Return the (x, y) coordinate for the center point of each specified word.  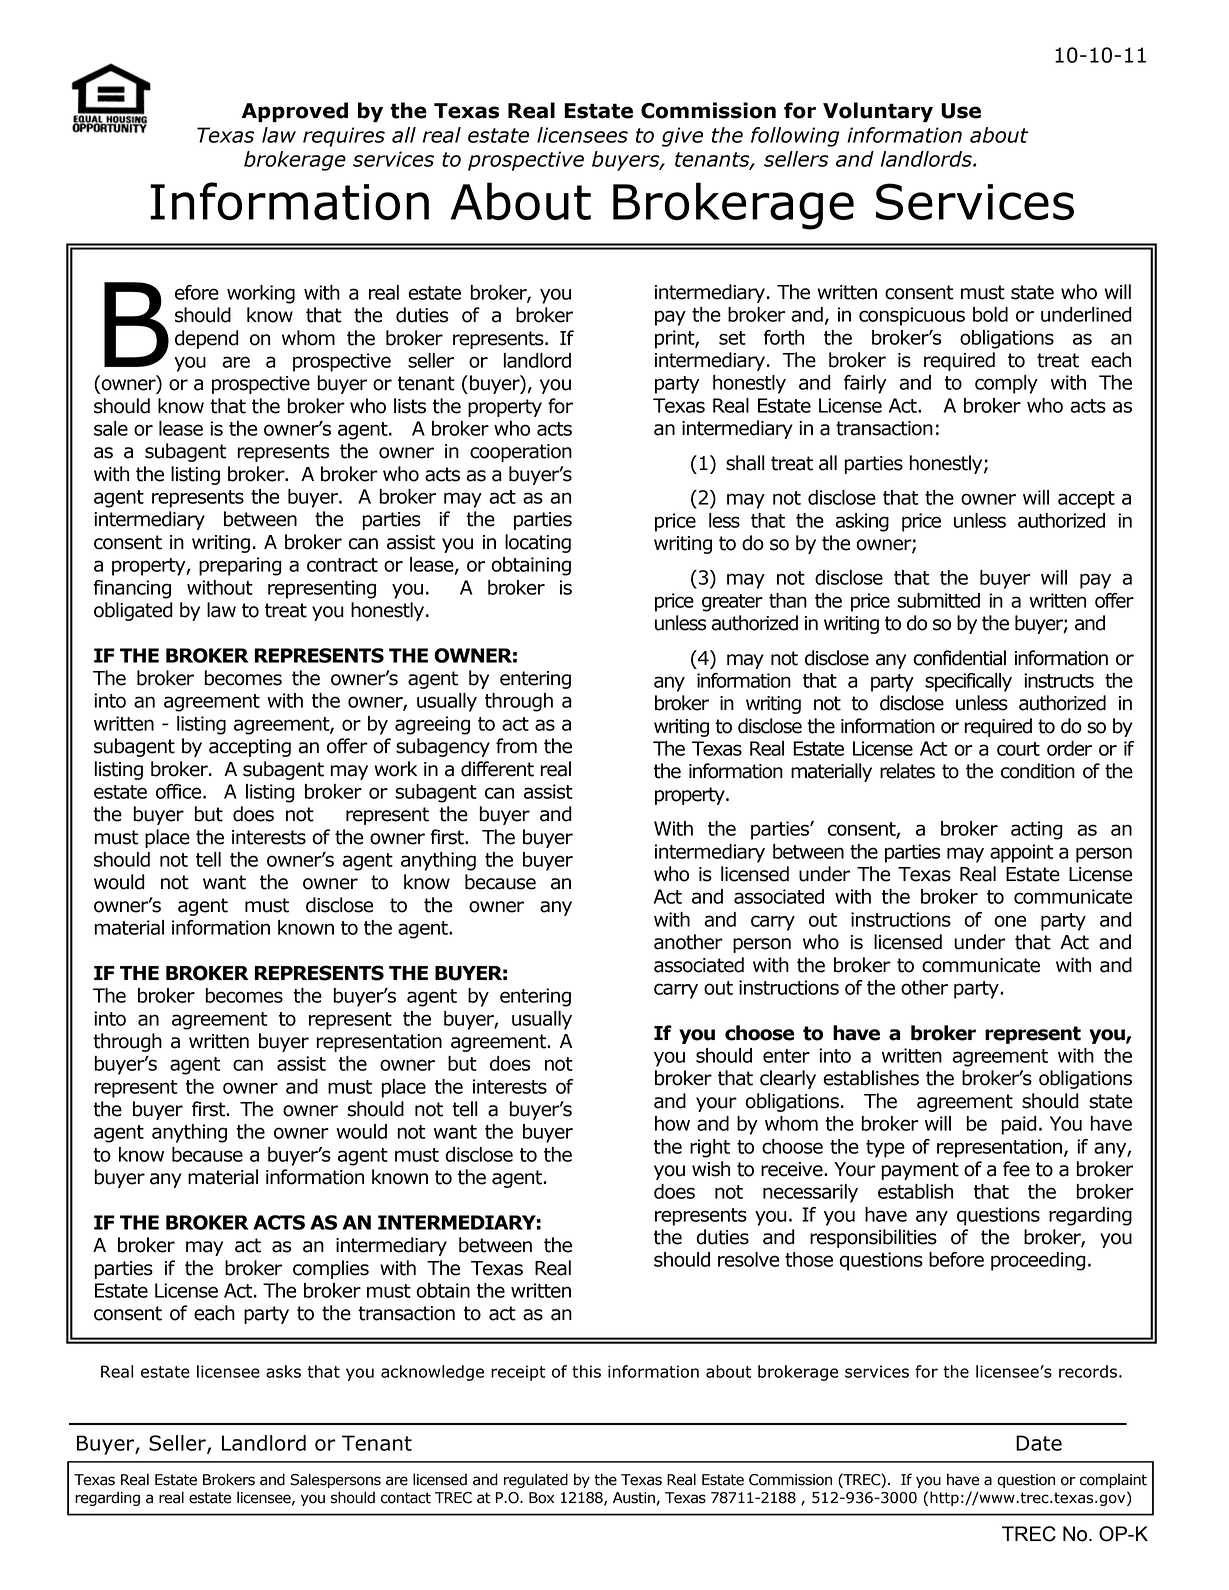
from (516, 746)
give (682, 137)
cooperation (521, 453)
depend (207, 339)
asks (283, 1371)
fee (1016, 1169)
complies (331, 1269)
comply (1006, 384)
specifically (968, 682)
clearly (788, 1079)
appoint (1021, 853)
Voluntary (878, 112)
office (180, 791)
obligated (133, 611)
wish (711, 1169)
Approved (295, 112)
